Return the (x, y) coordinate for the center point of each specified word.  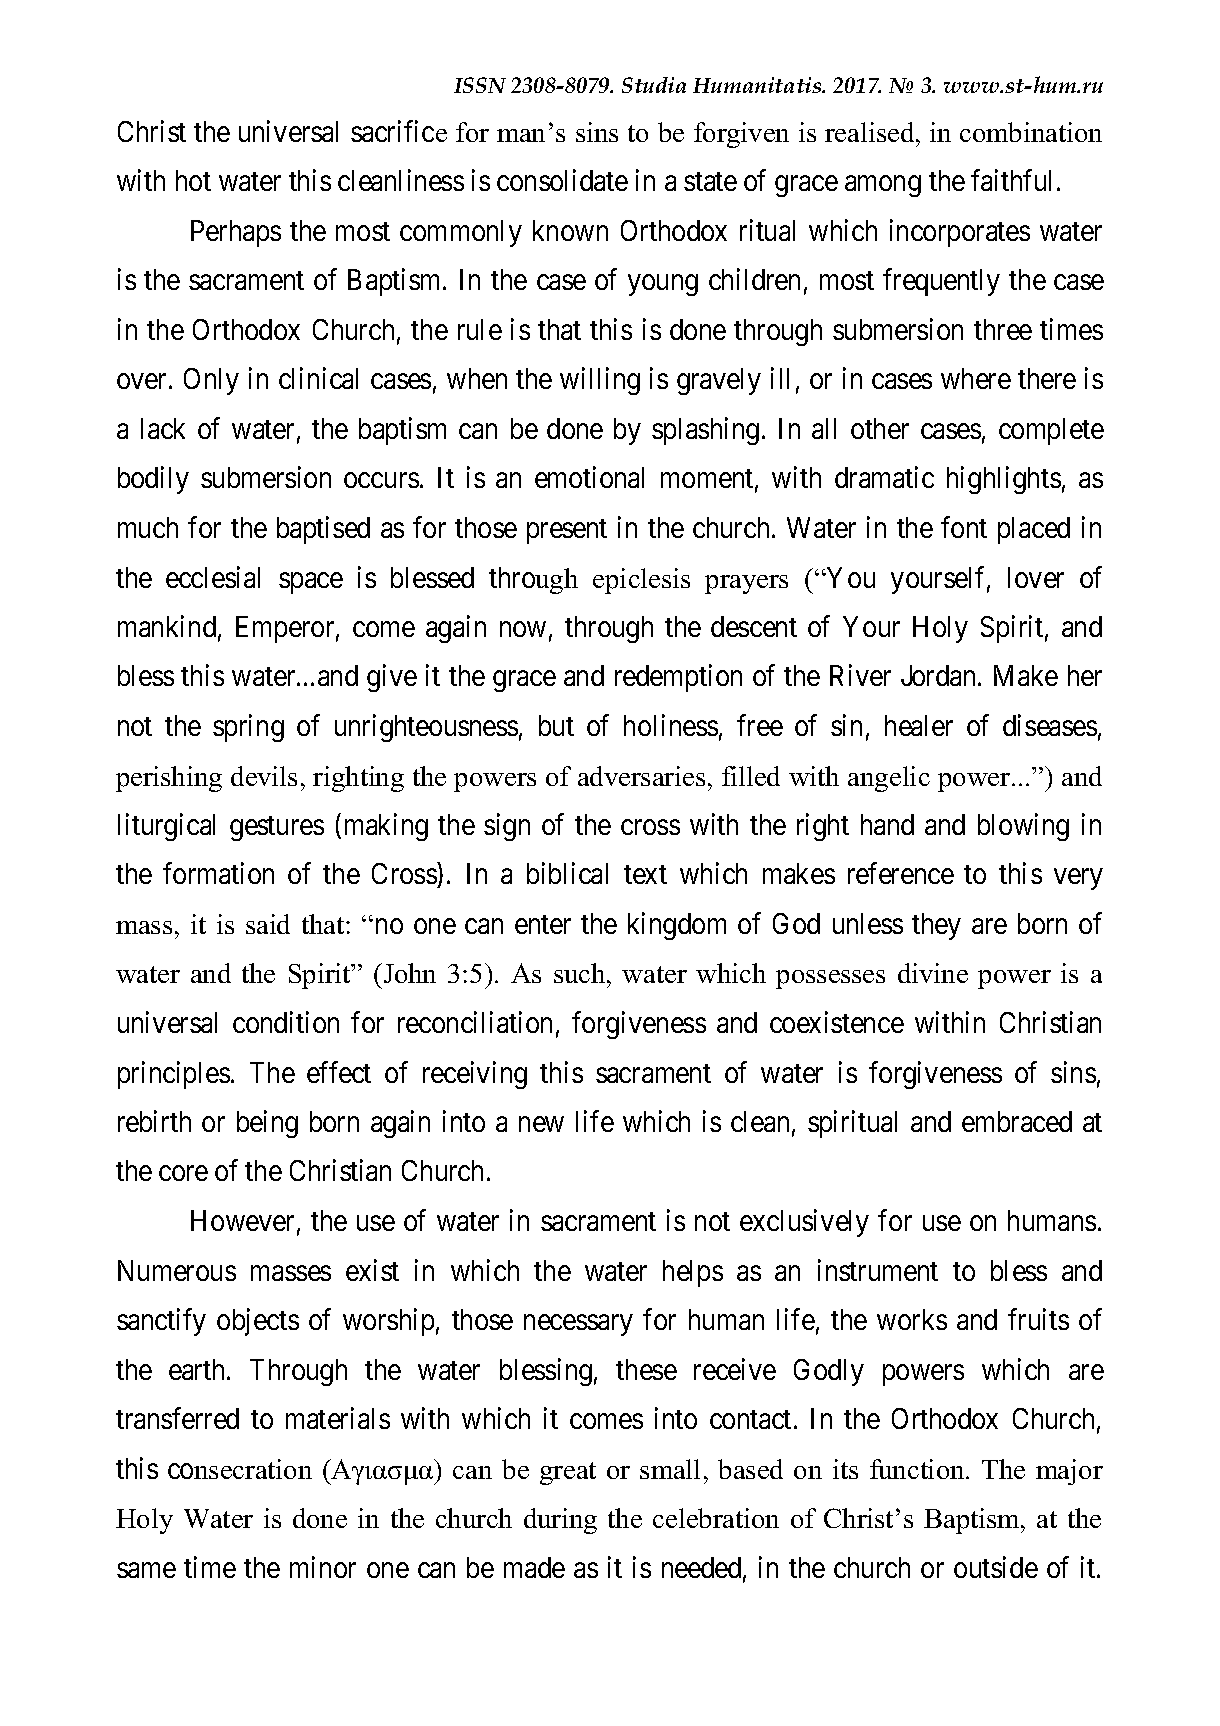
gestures (277, 828)
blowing (1023, 827)
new (541, 1124)
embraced (1017, 1121)
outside (996, 1567)
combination (1031, 132)
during (560, 1521)
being (267, 1124)
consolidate (562, 180)
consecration (240, 1469)
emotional (589, 477)
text (645, 875)
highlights (1004, 480)
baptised (323, 530)
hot (193, 180)
